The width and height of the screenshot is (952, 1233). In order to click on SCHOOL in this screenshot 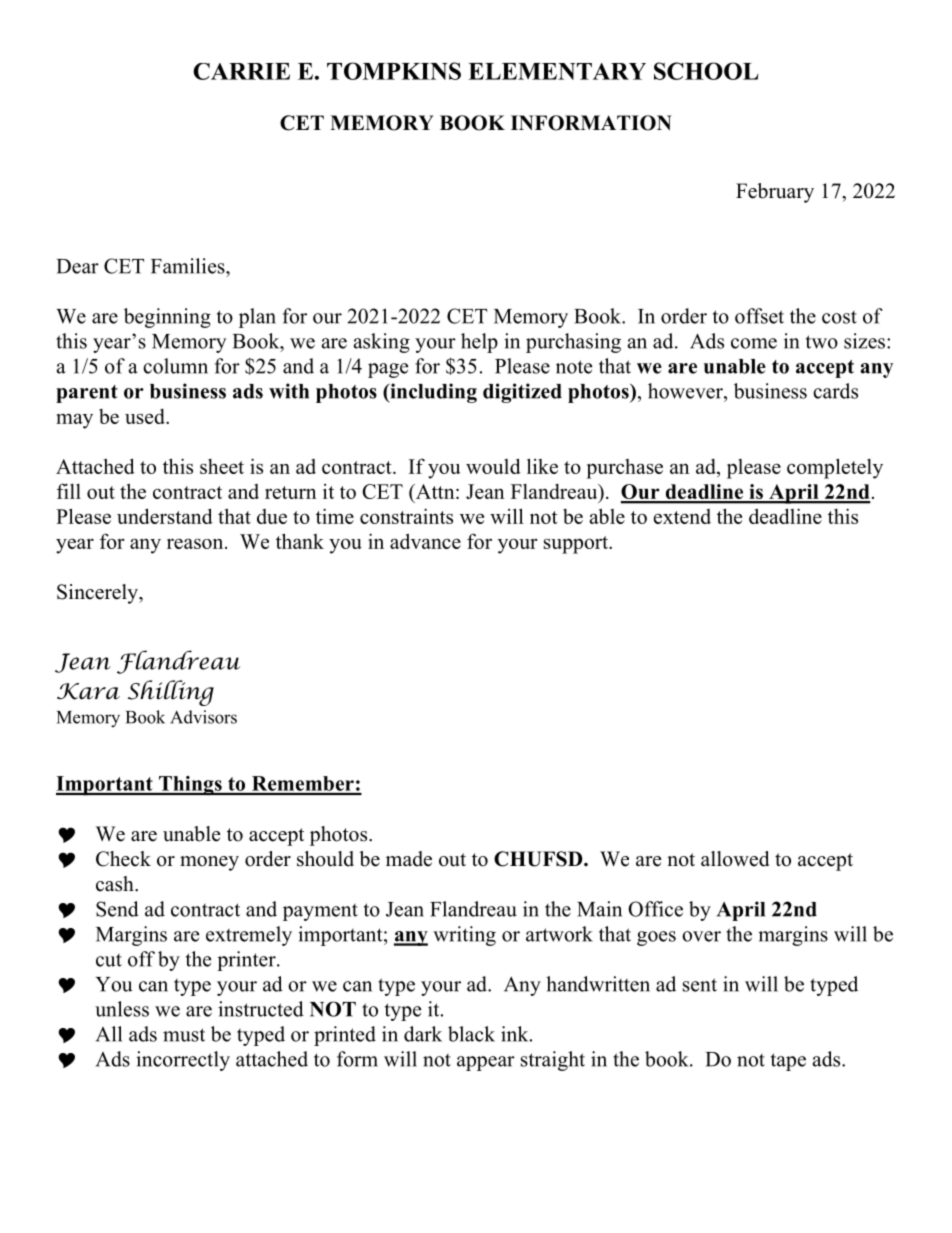, I will do `click(706, 71)`.
